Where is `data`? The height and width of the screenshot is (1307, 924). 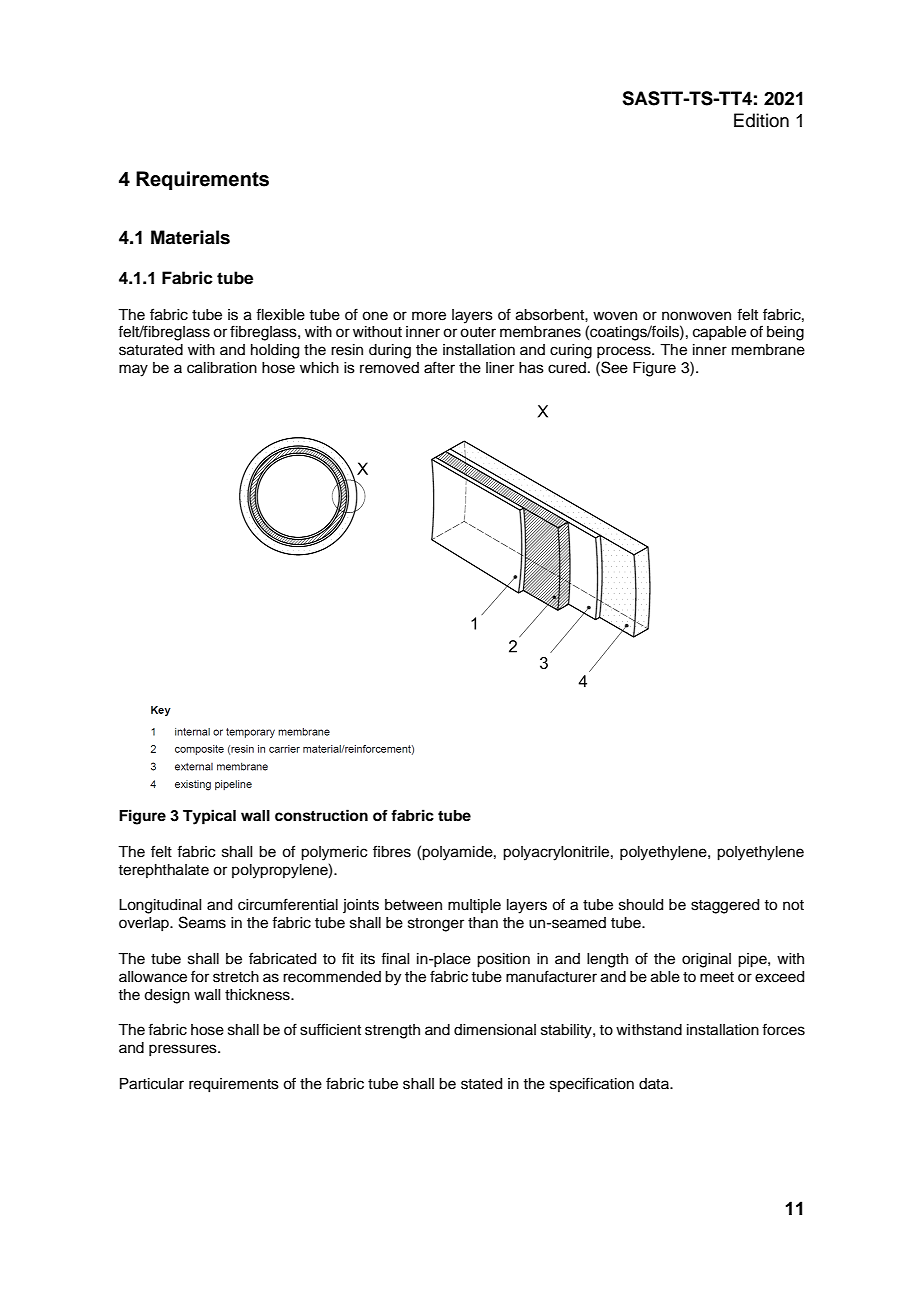
data is located at coordinates (655, 1083).
